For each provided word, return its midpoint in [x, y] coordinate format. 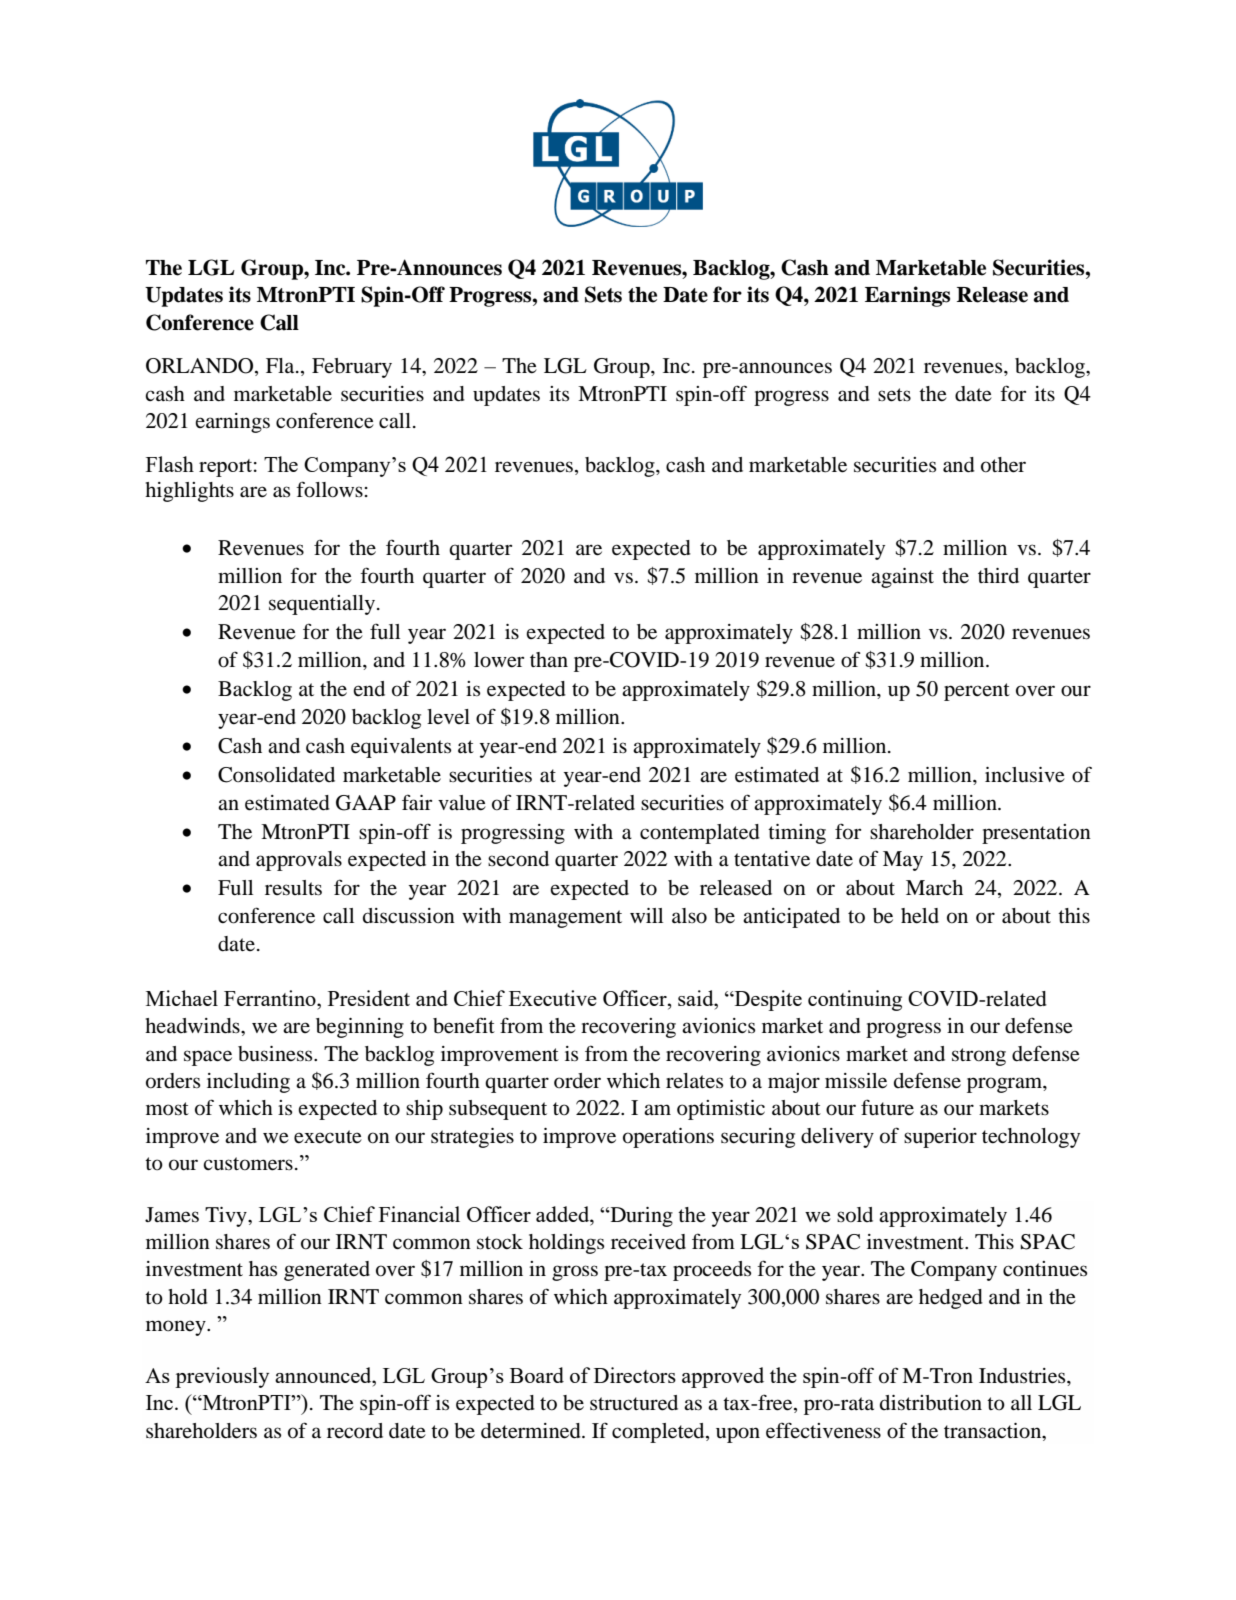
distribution [931, 1403]
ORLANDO [201, 367]
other [1003, 465]
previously [222, 1377]
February [352, 368]
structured [634, 1403]
